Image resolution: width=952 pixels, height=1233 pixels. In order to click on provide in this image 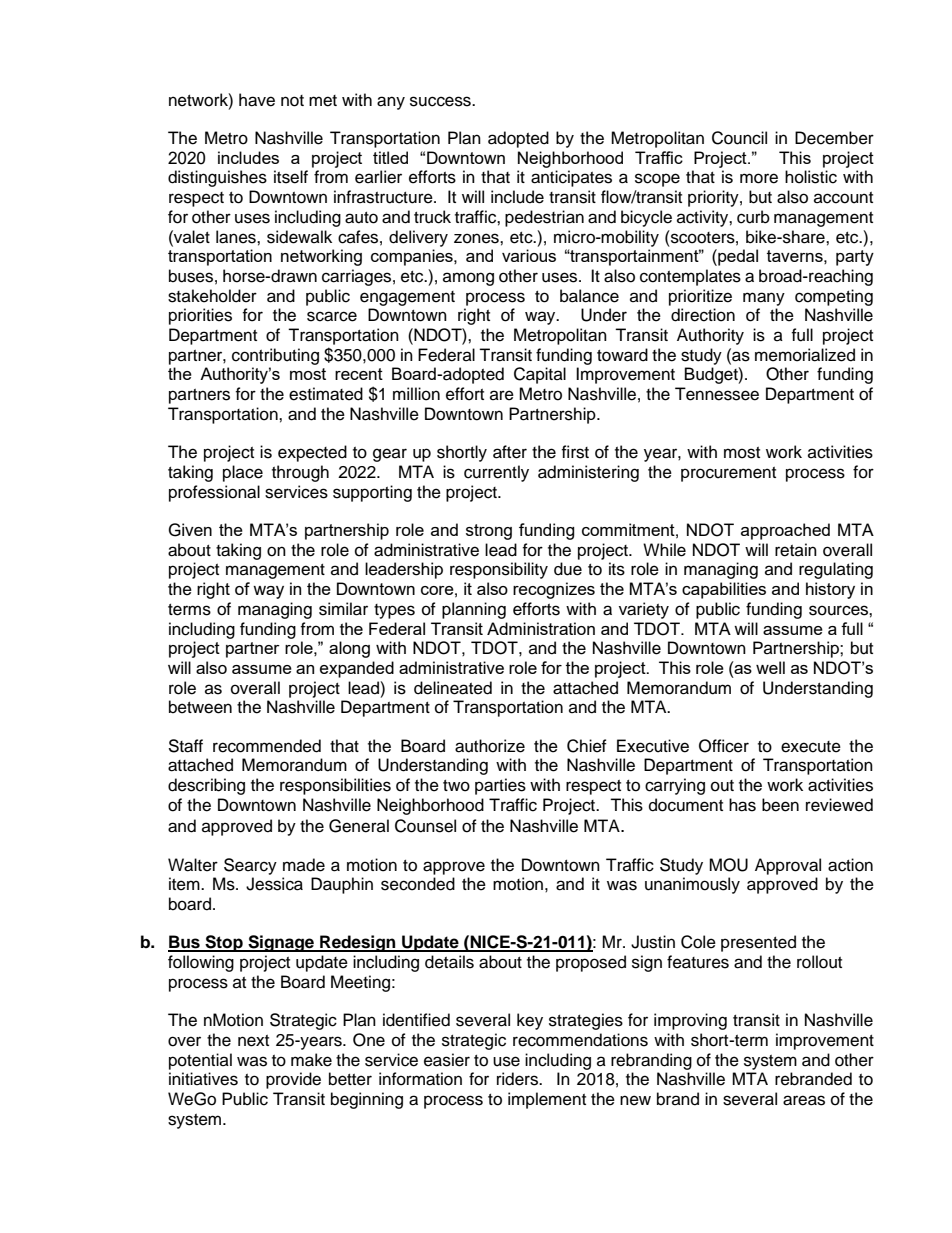, I will do `click(293, 1080)`.
